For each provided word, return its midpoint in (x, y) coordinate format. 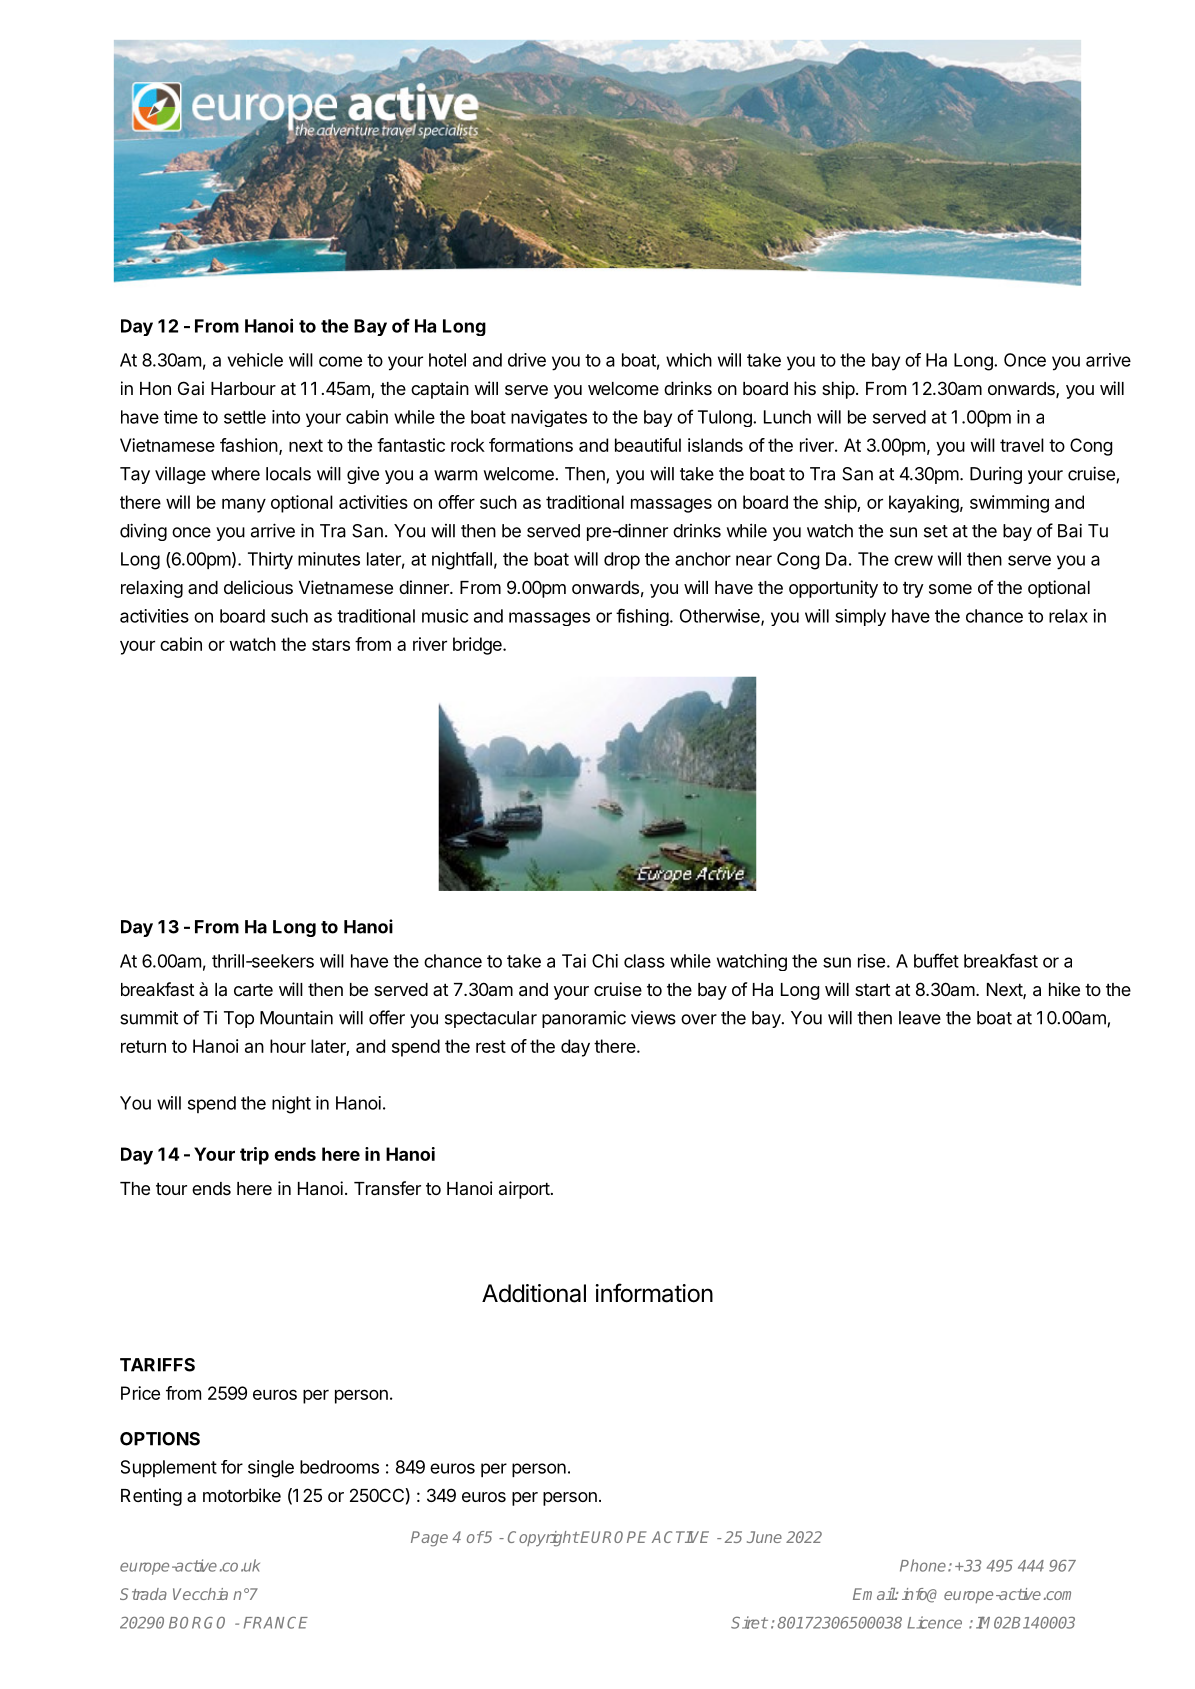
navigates (549, 418)
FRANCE (276, 1623)
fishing (642, 617)
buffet (936, 960)
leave (920, 1018)
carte (253, 989)
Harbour (243, 388)
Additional (534, 1293)
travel (1022, 445)
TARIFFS (157, 1365)
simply (860, 617)
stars (331, 644)
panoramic (584, 1019)
